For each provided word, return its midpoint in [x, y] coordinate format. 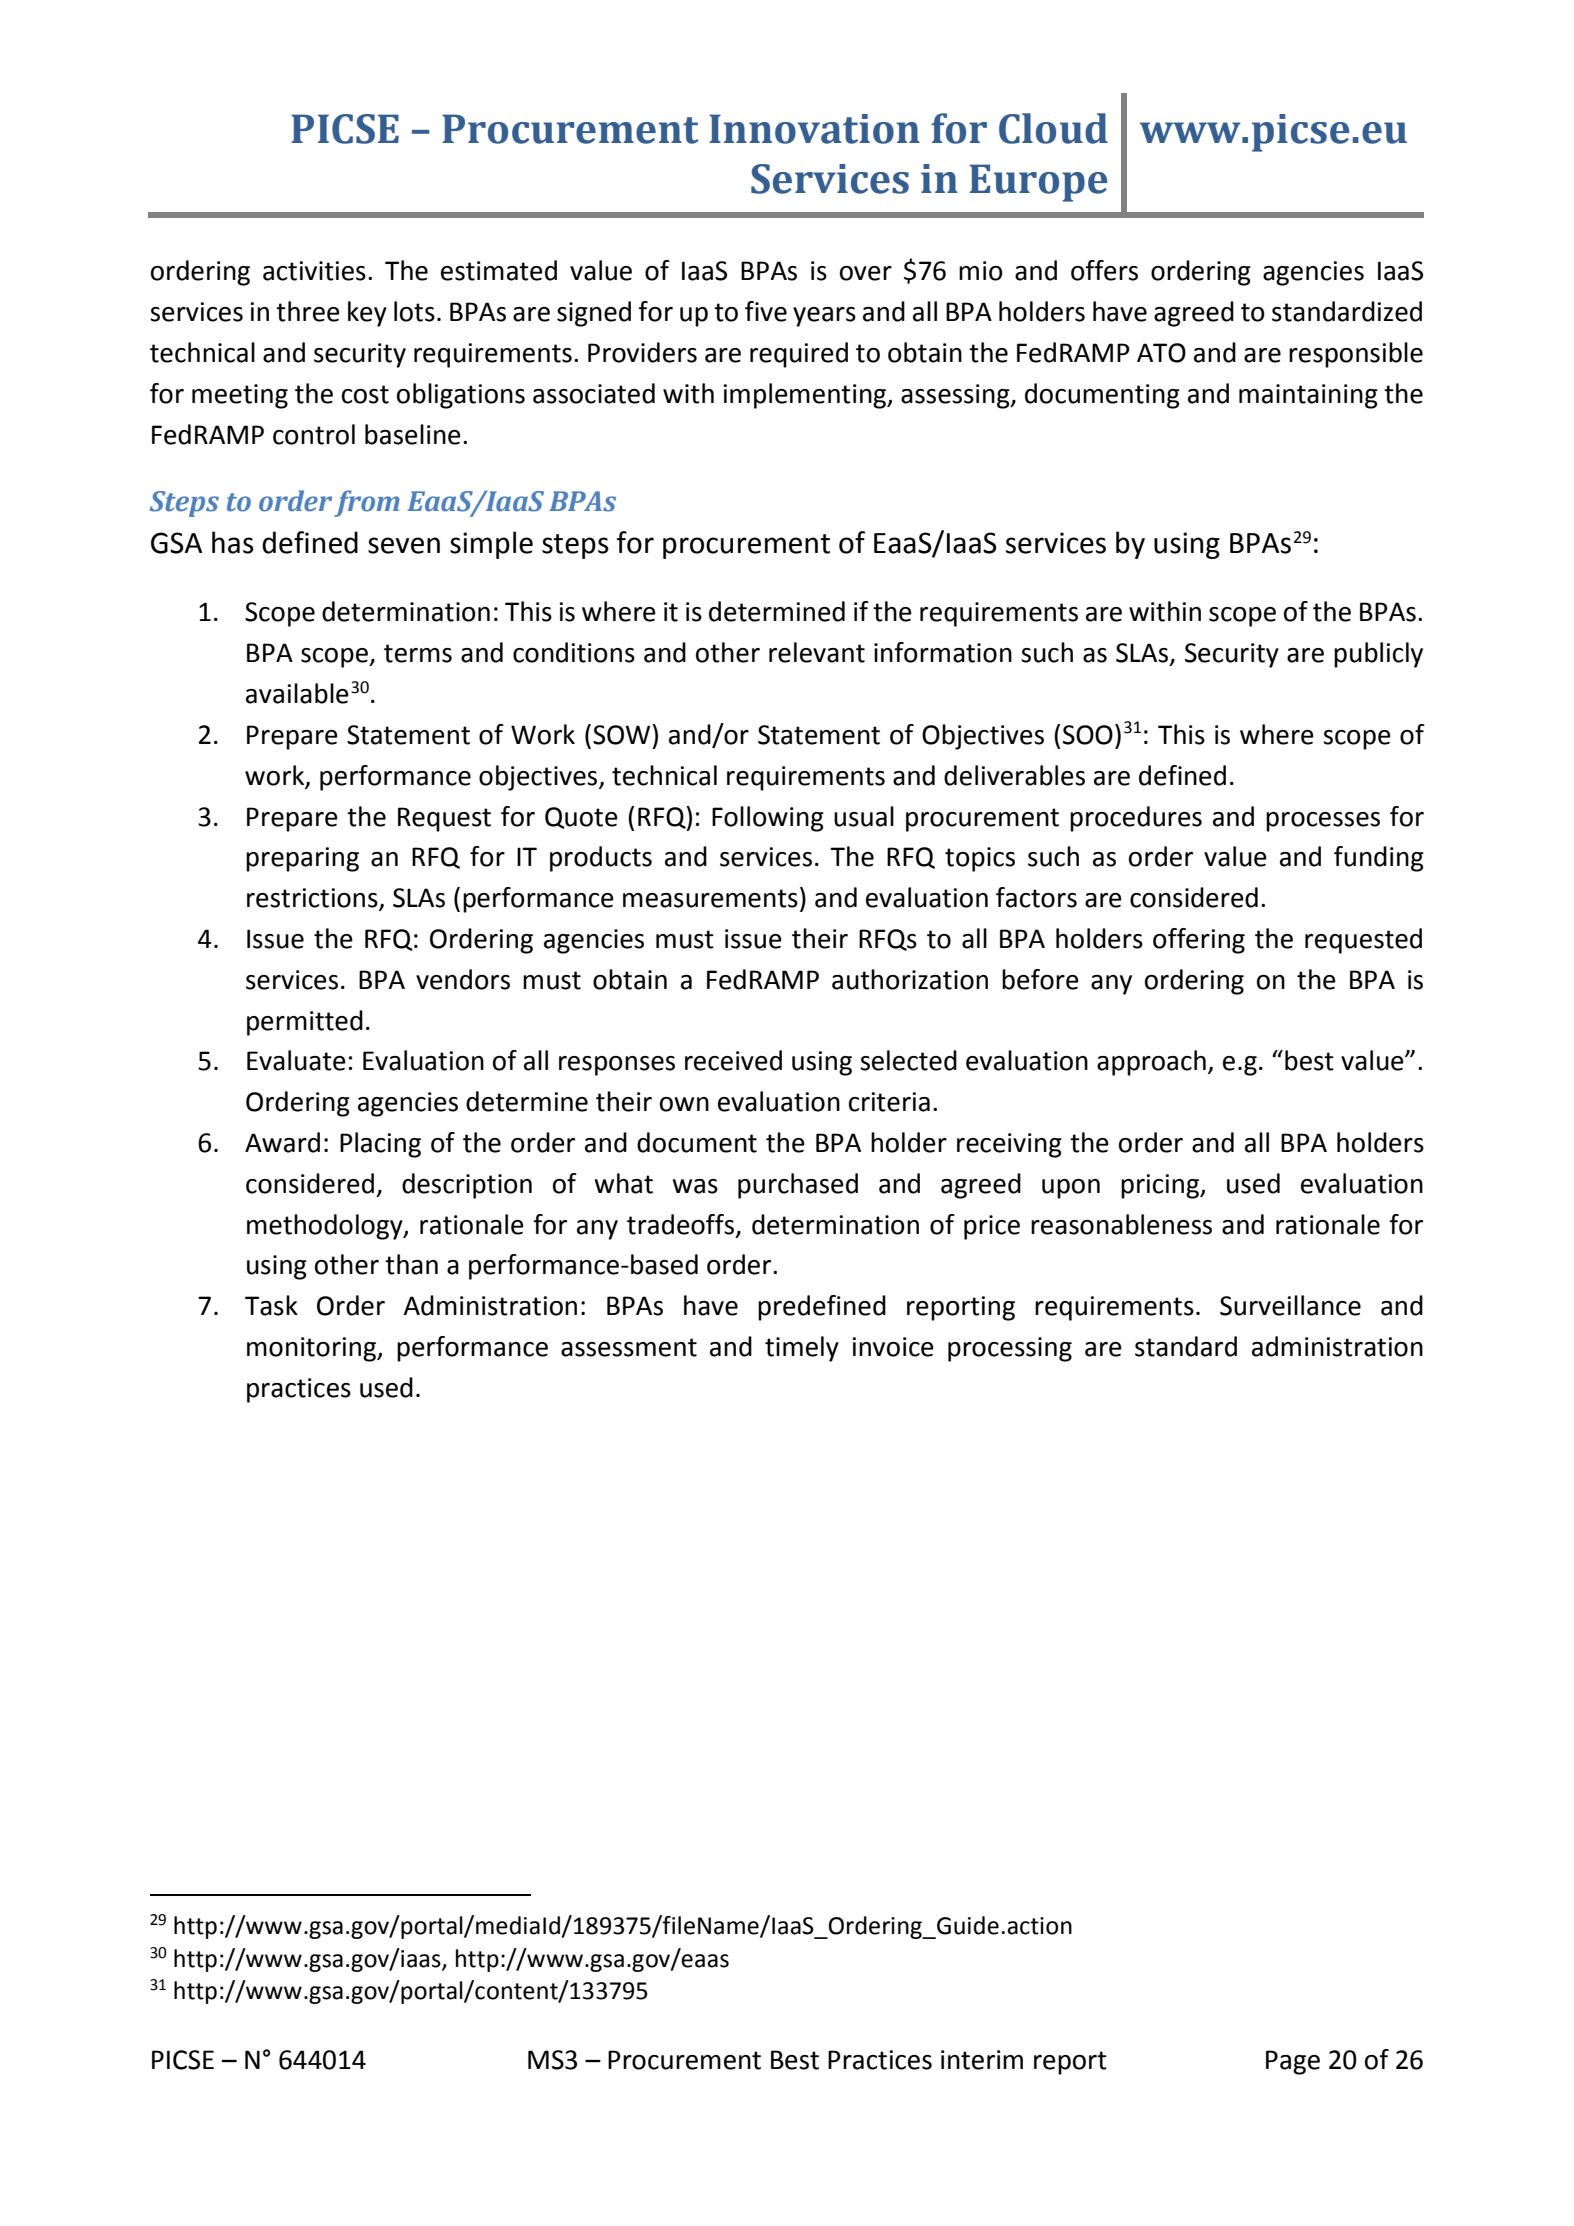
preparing [302, 859]
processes [1323, 822]
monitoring [312, 1349]
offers [1104, 270]
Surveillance [1290, 1305]
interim [982, 2060]
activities [314, 271]
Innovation [814, 129]
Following [768, 819]
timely [802, 1349]
